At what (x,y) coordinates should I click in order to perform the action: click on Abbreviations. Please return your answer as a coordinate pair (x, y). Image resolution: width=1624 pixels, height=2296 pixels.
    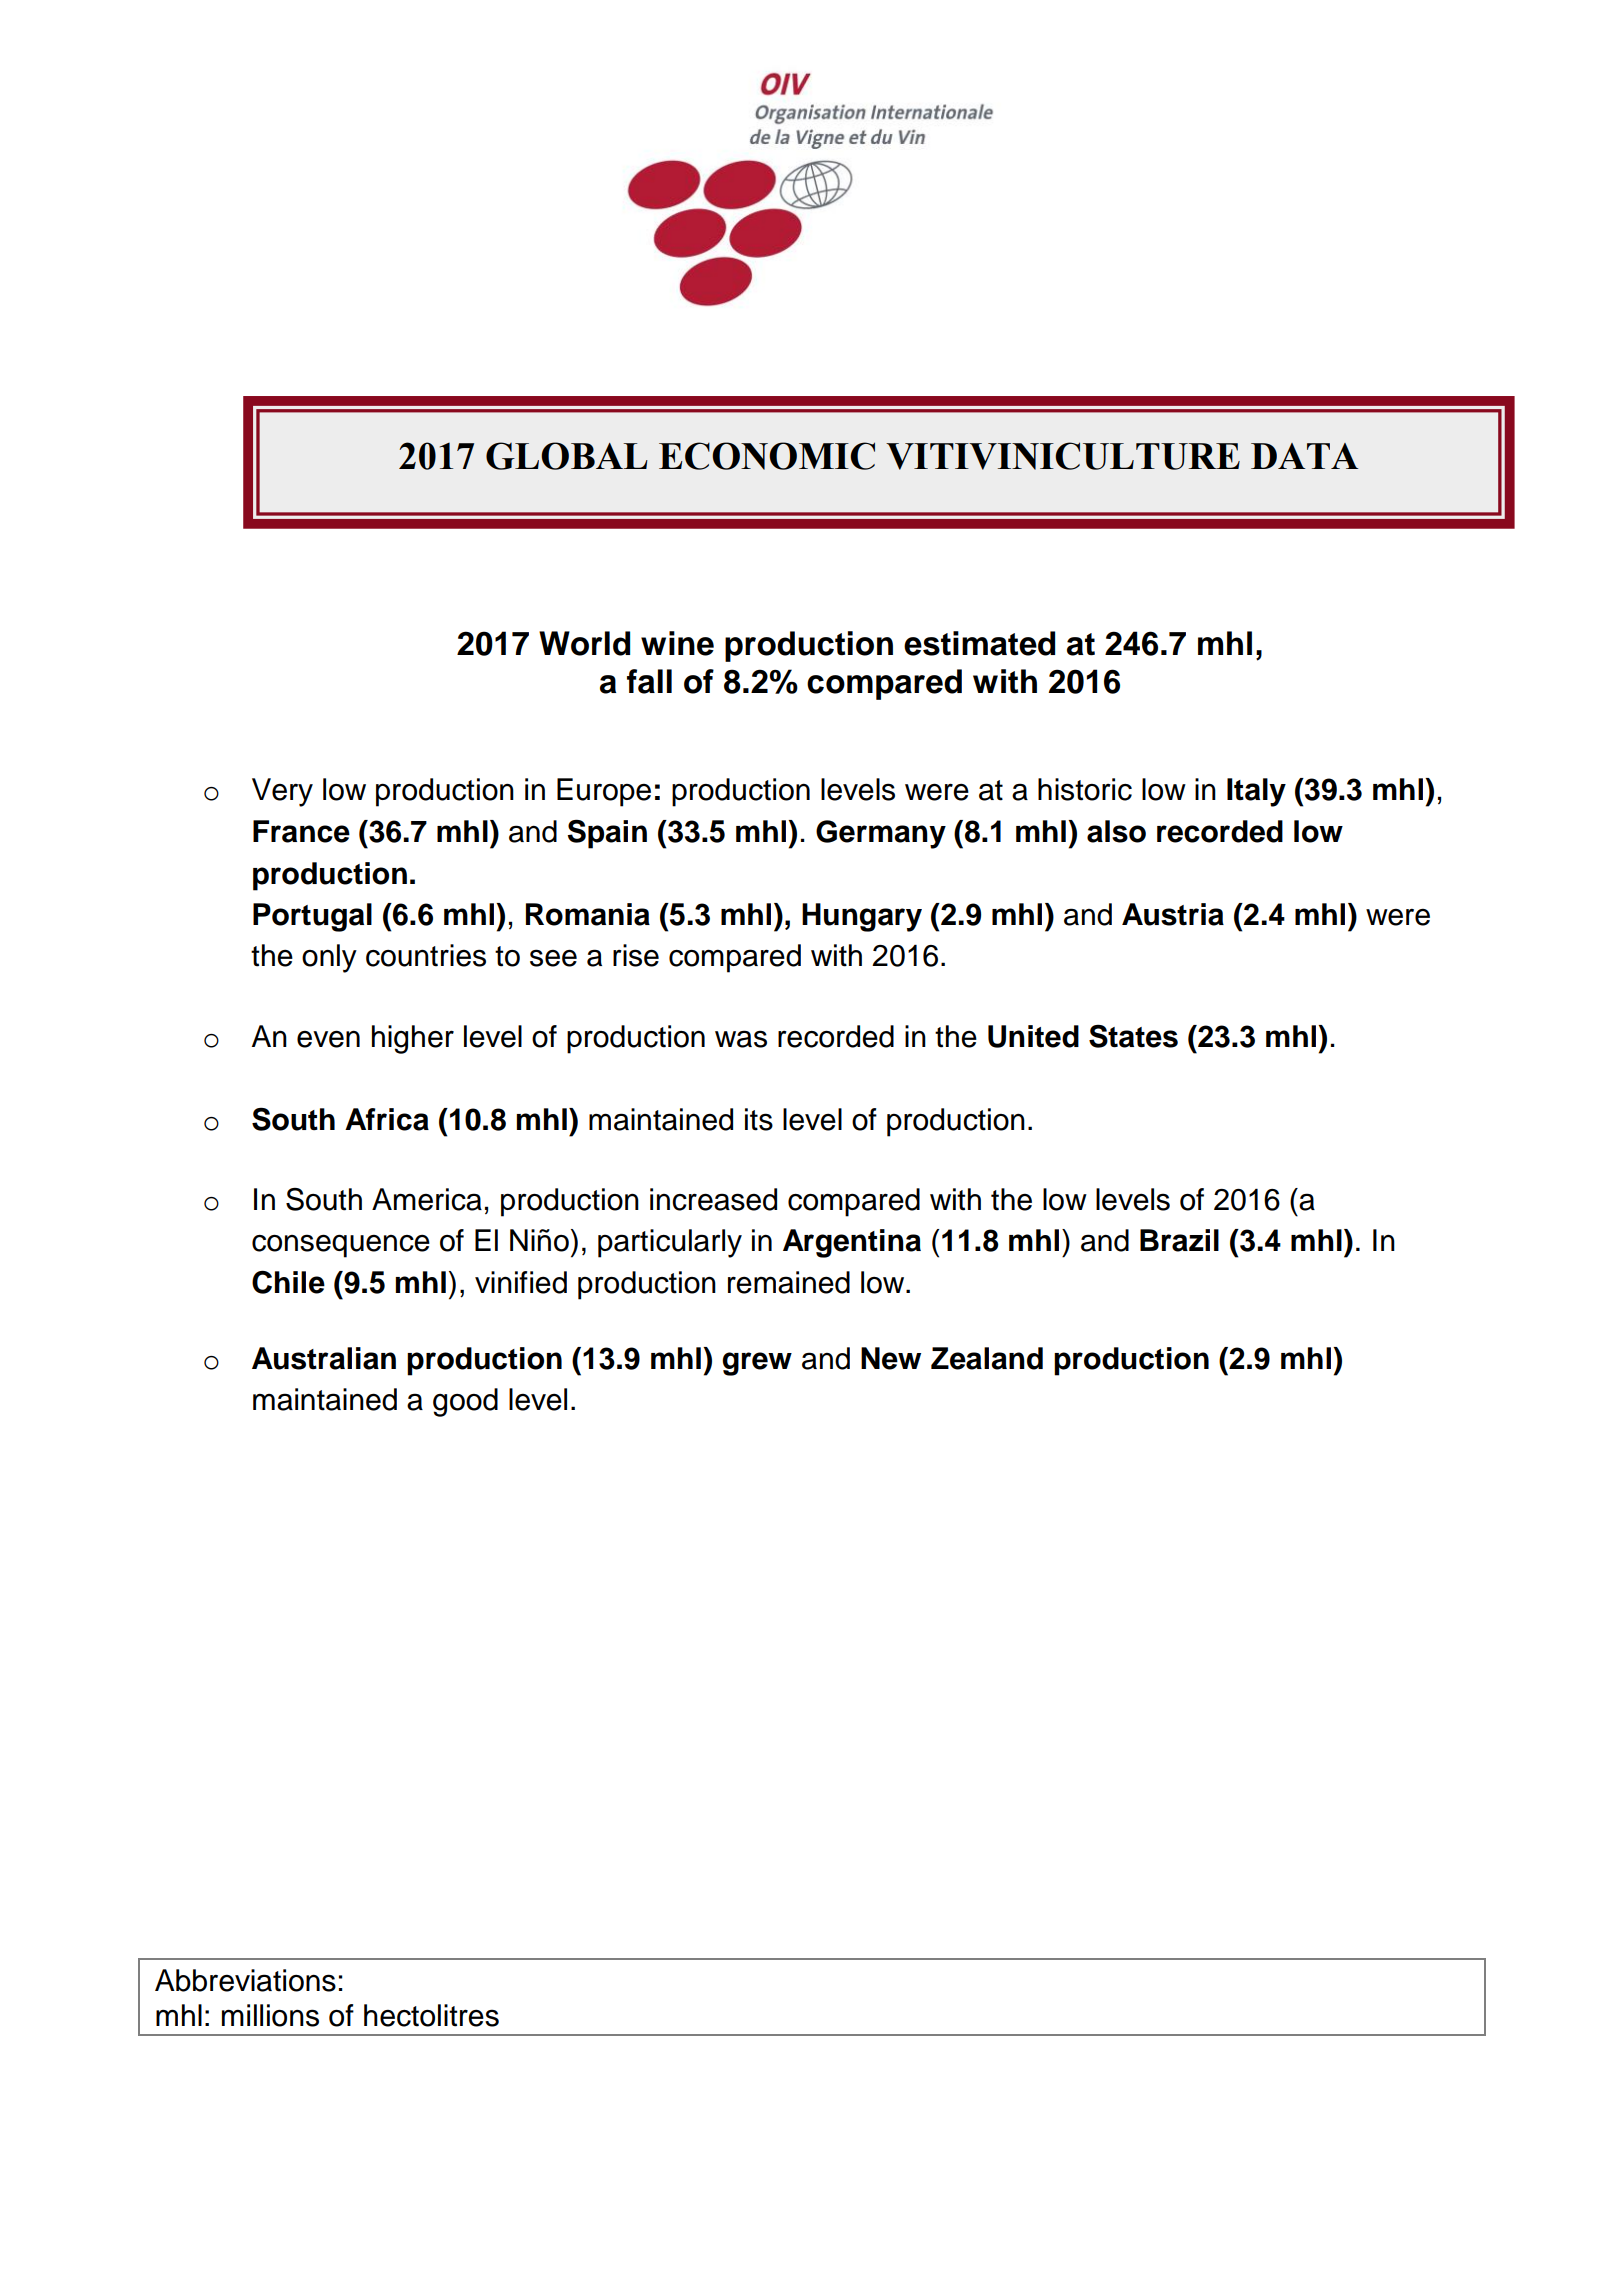
    Looking at the image, I should click on (245, 1980).
